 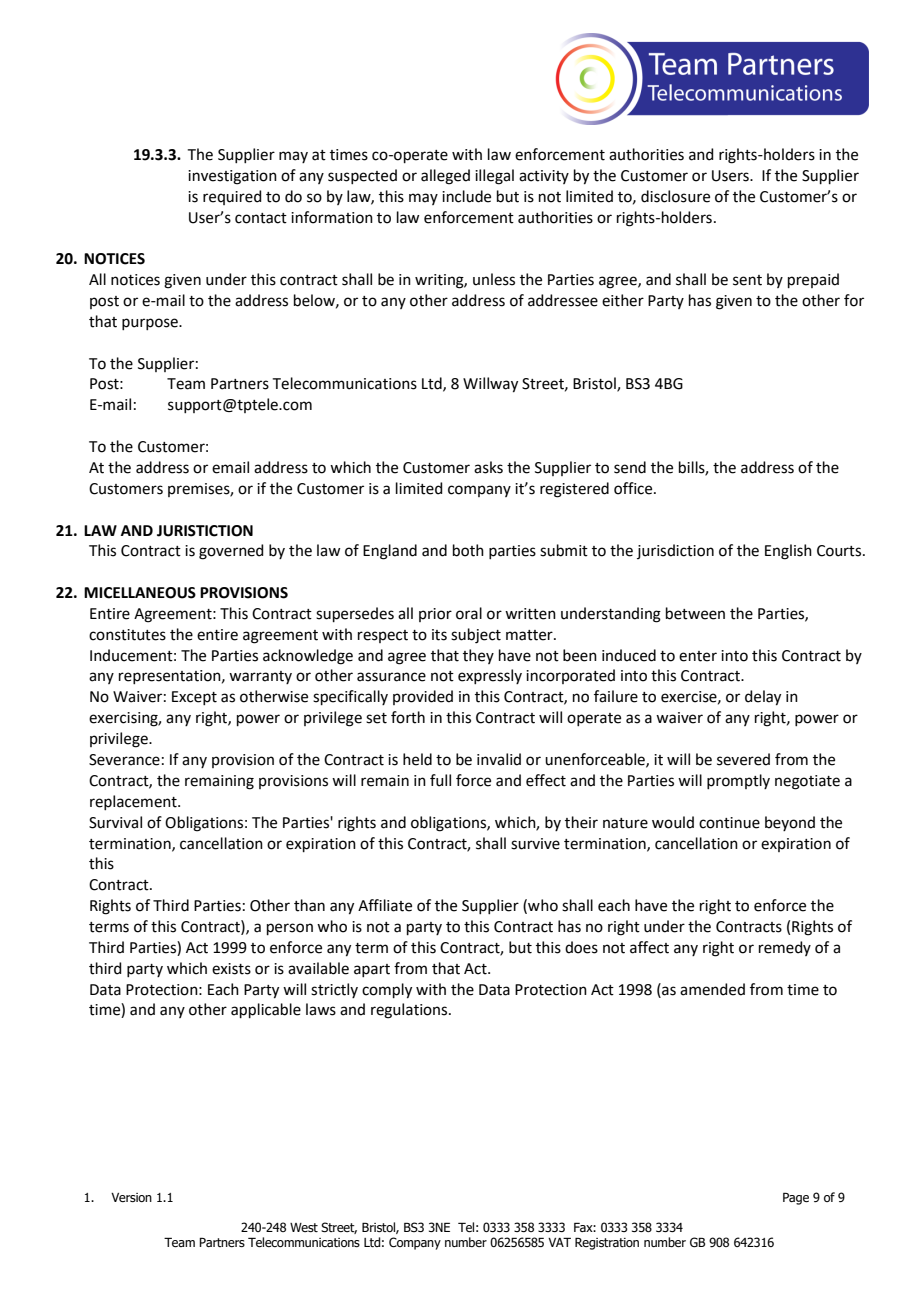 I want to click on both, so click(x=468, y=550).
